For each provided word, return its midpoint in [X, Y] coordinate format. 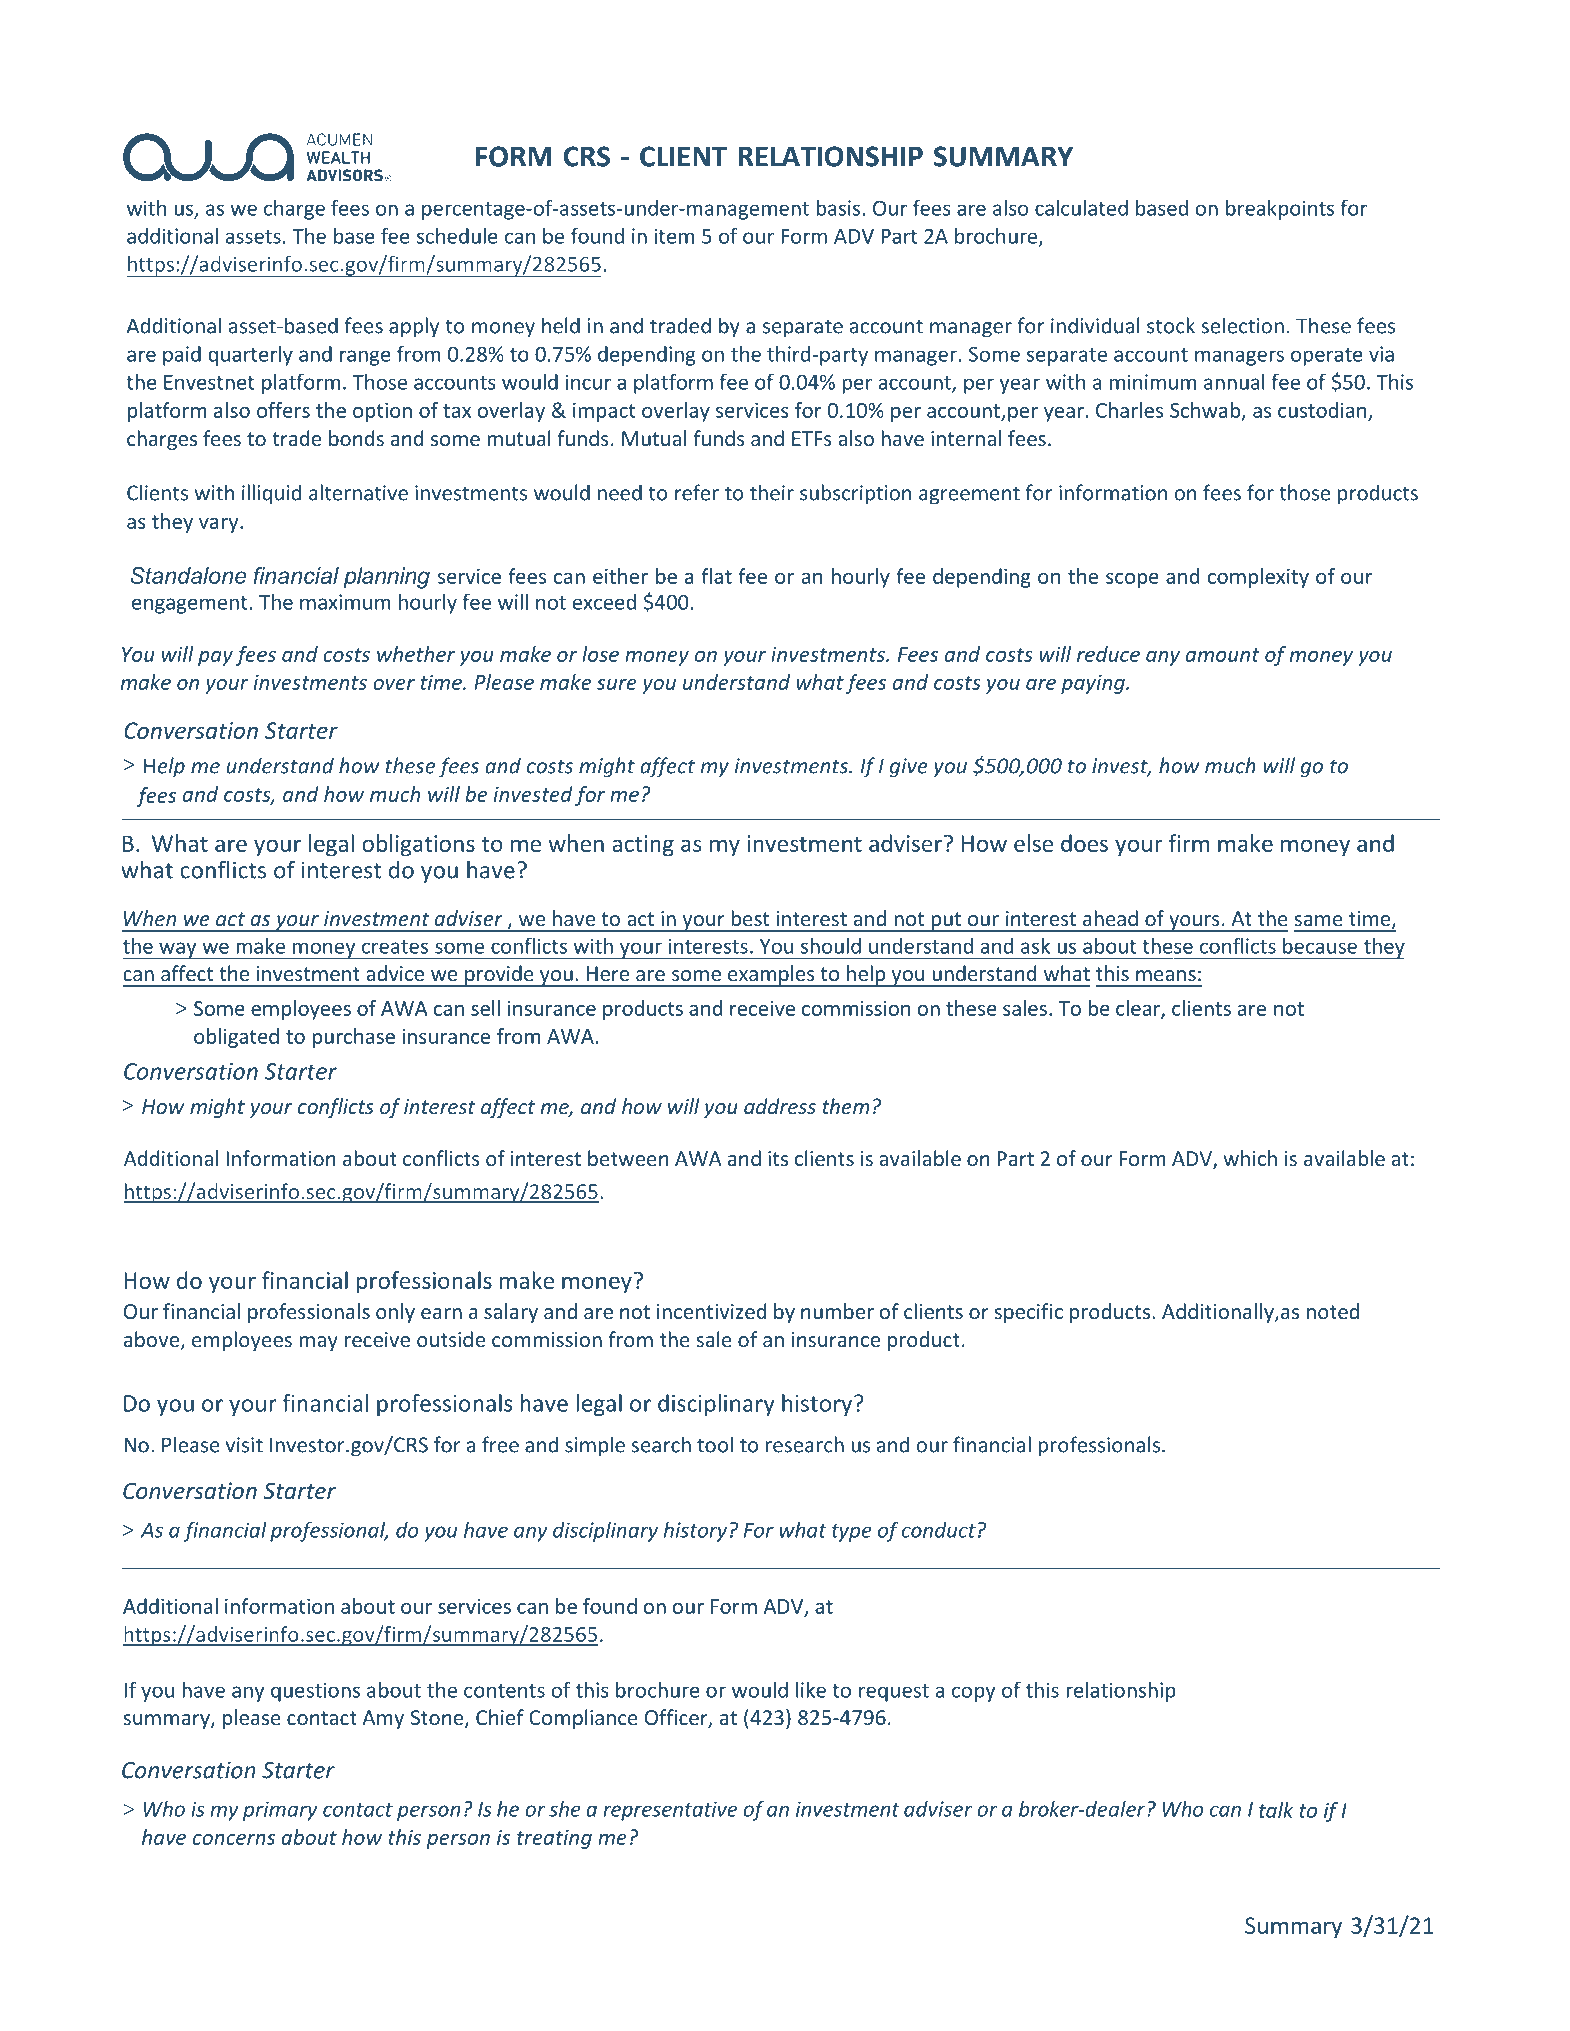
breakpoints [1280, 210]
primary [280, 1811]
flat [716, 576]
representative [670, 1811]
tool [715, 1444]
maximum [345, 602]
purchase [353, 1038]
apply [414, 327]
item [674, 236]
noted [1333, 1311]
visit [244, 1445]
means [1166, 975]
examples [771, 976]
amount [1222, 655]
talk [1276, 1810]
